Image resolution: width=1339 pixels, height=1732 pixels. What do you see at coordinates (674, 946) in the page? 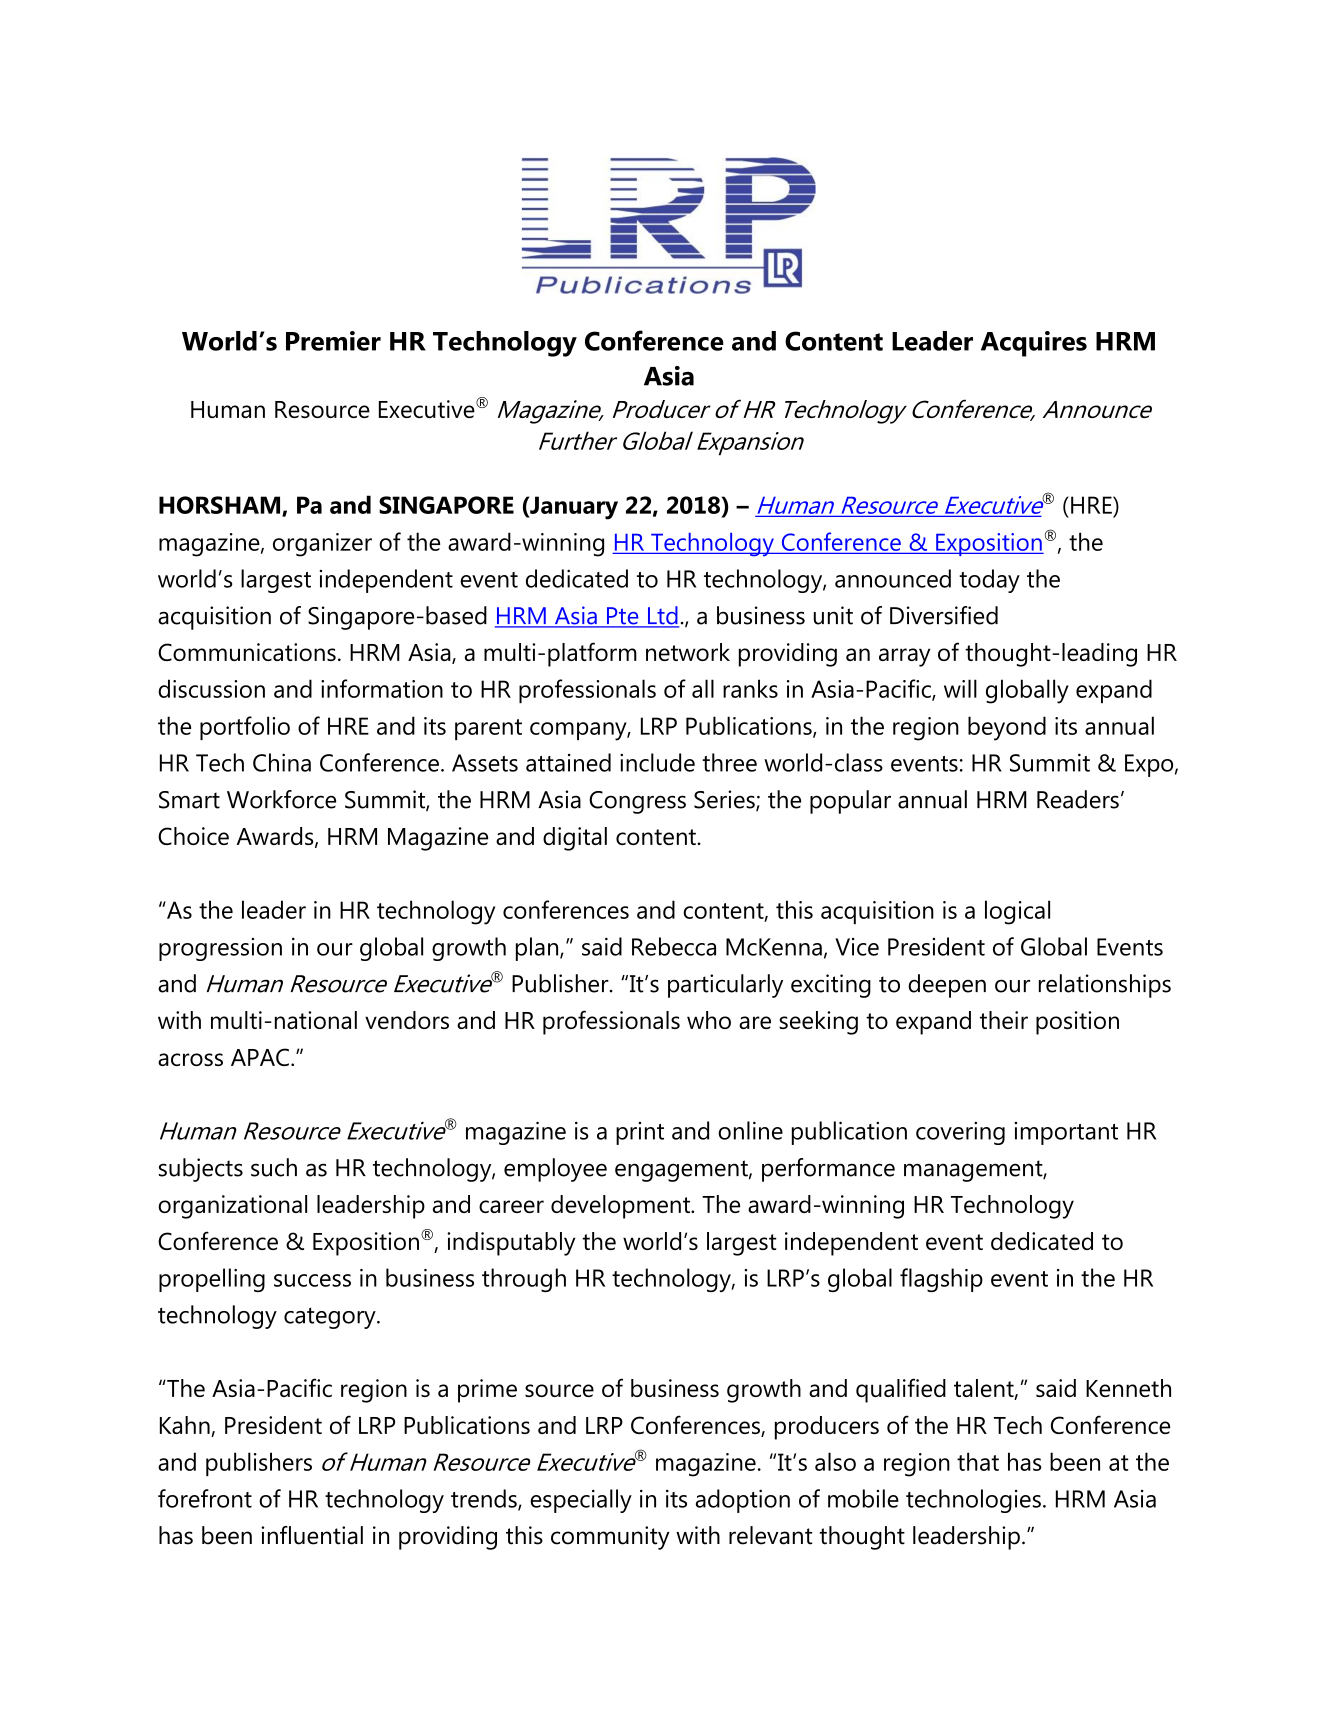
I see `Rebecca` at bounding box center [674, 946].
